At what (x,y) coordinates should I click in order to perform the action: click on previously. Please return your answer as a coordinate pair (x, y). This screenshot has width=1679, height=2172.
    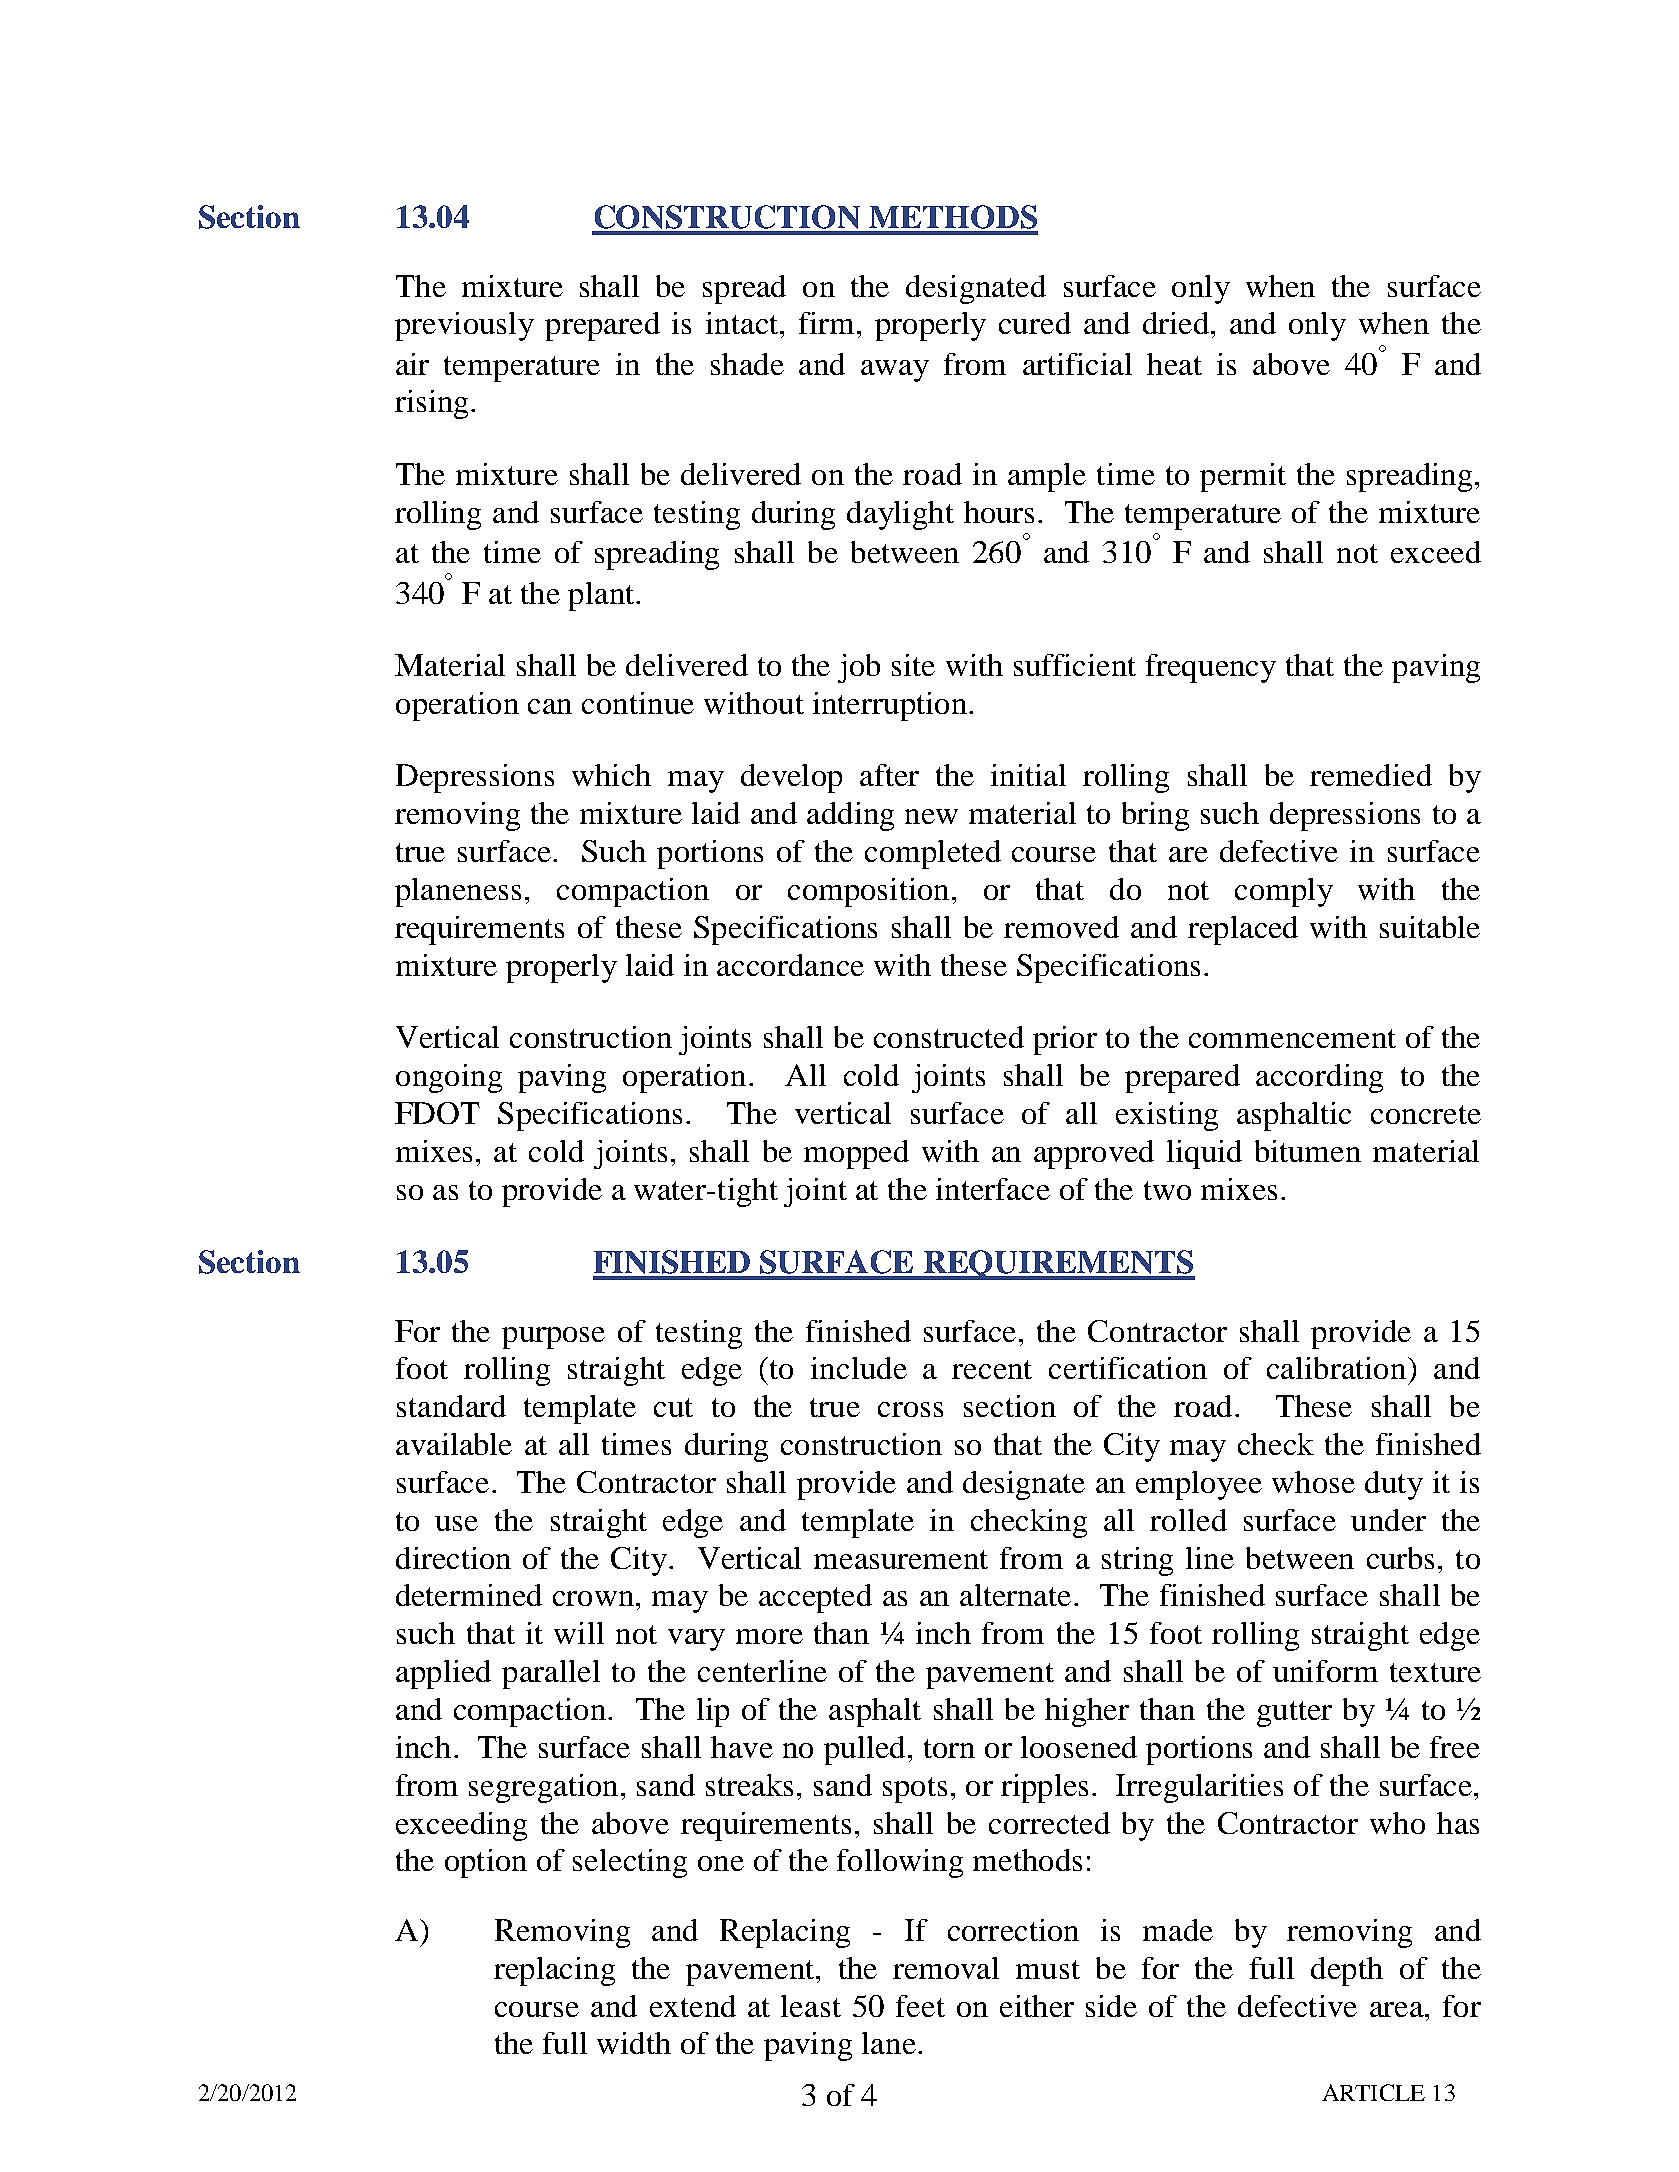
    Looking at the image, I should click on (464, 326).
